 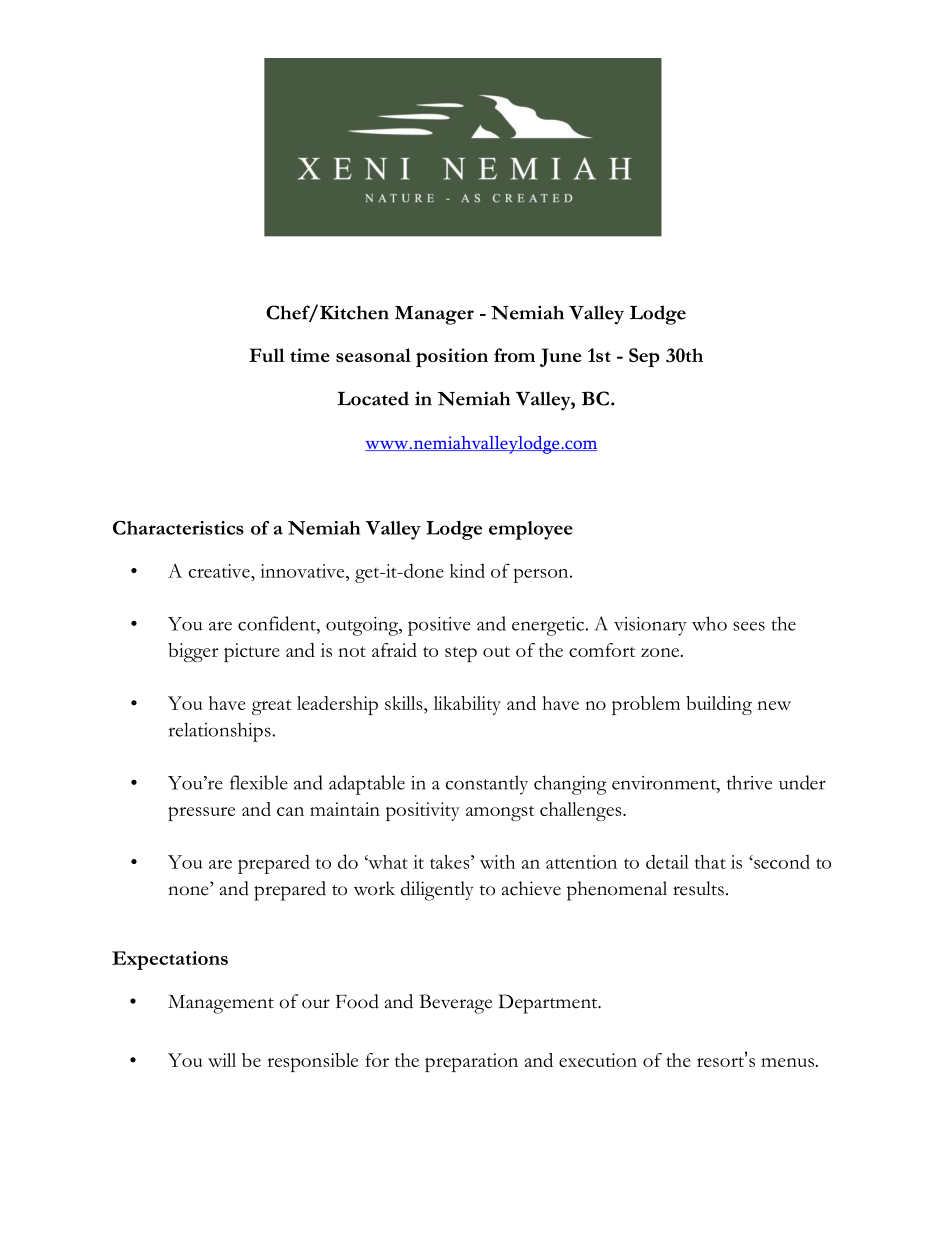 What do you see at coordinates (471, 1062) in the page?
I see `preparation` at bounding box center [471, 1062].
